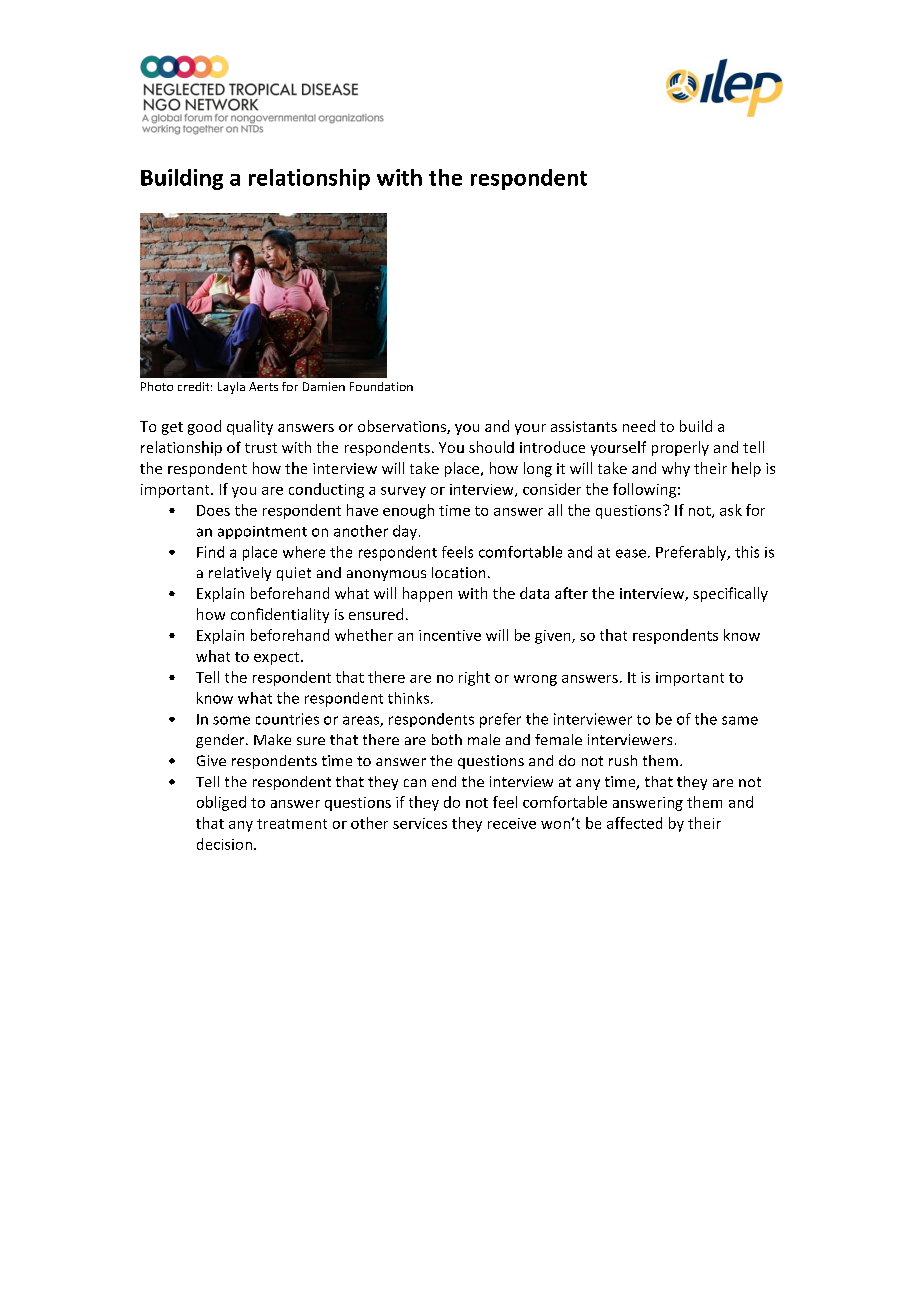 This image has height=1309, width=924. I want to click on Foundation, so click(381, 386).
